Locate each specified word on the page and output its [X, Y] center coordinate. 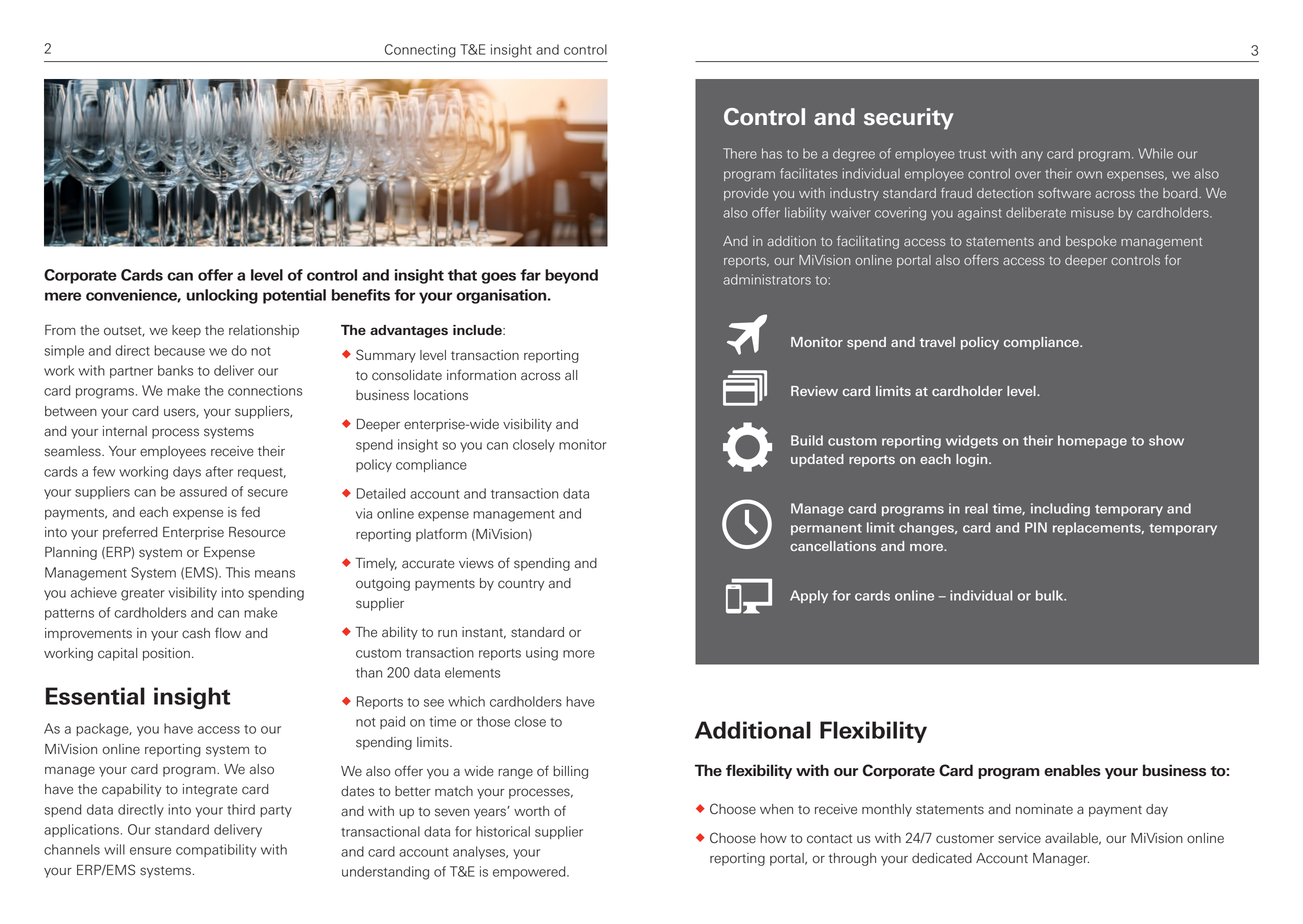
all [571, 375]
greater [143, 595]
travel [937, 342]
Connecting [420, 51]
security [909, 119]
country [521, 585]
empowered [530, 872]
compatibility [216, 850]
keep [186, 331]
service [1019, 838]
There [740, 153]
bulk [1051, 595]
